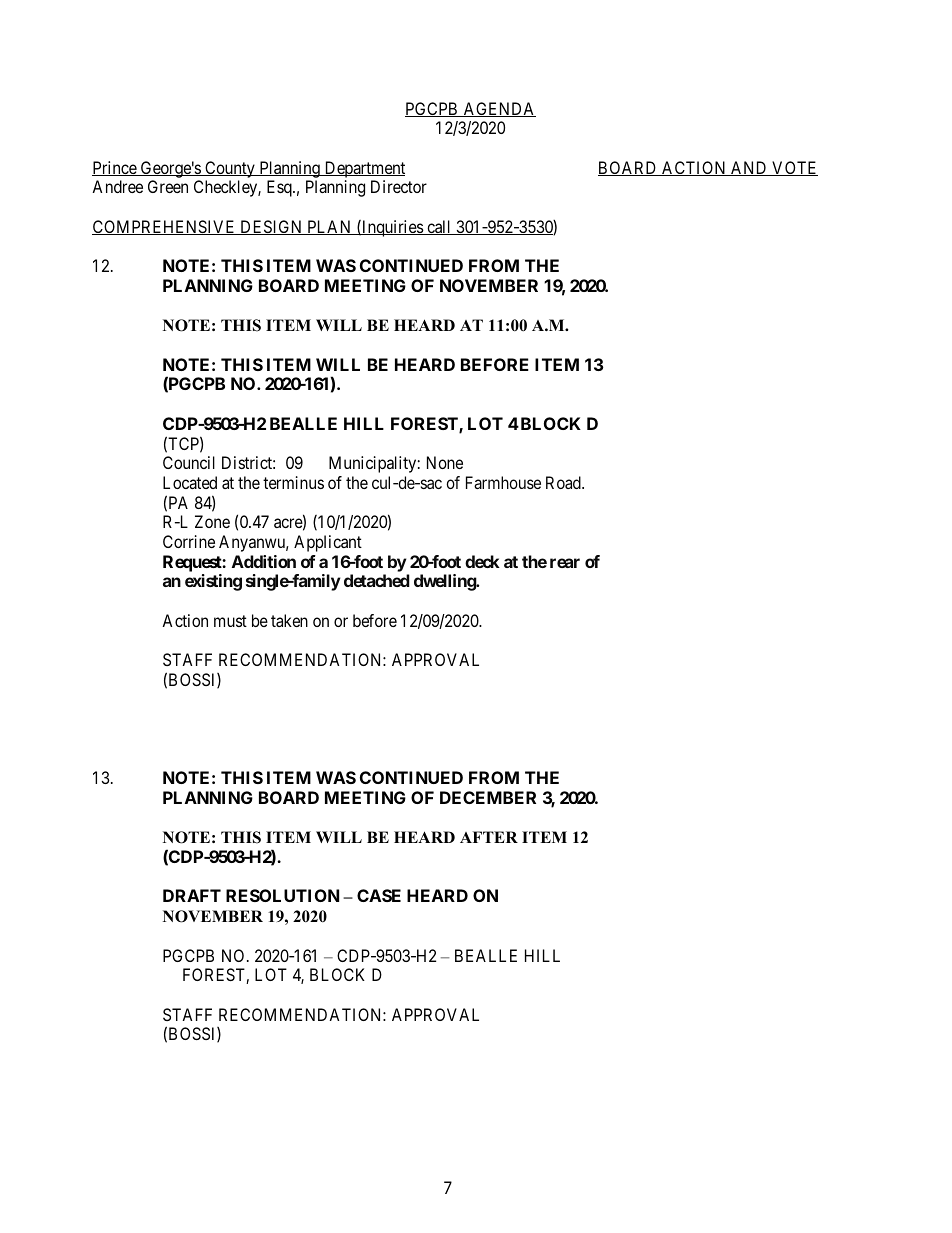 The image size is (952, 1233). Describe the element at coordinates (565, 563) in the image. I see `rear` at that location.
